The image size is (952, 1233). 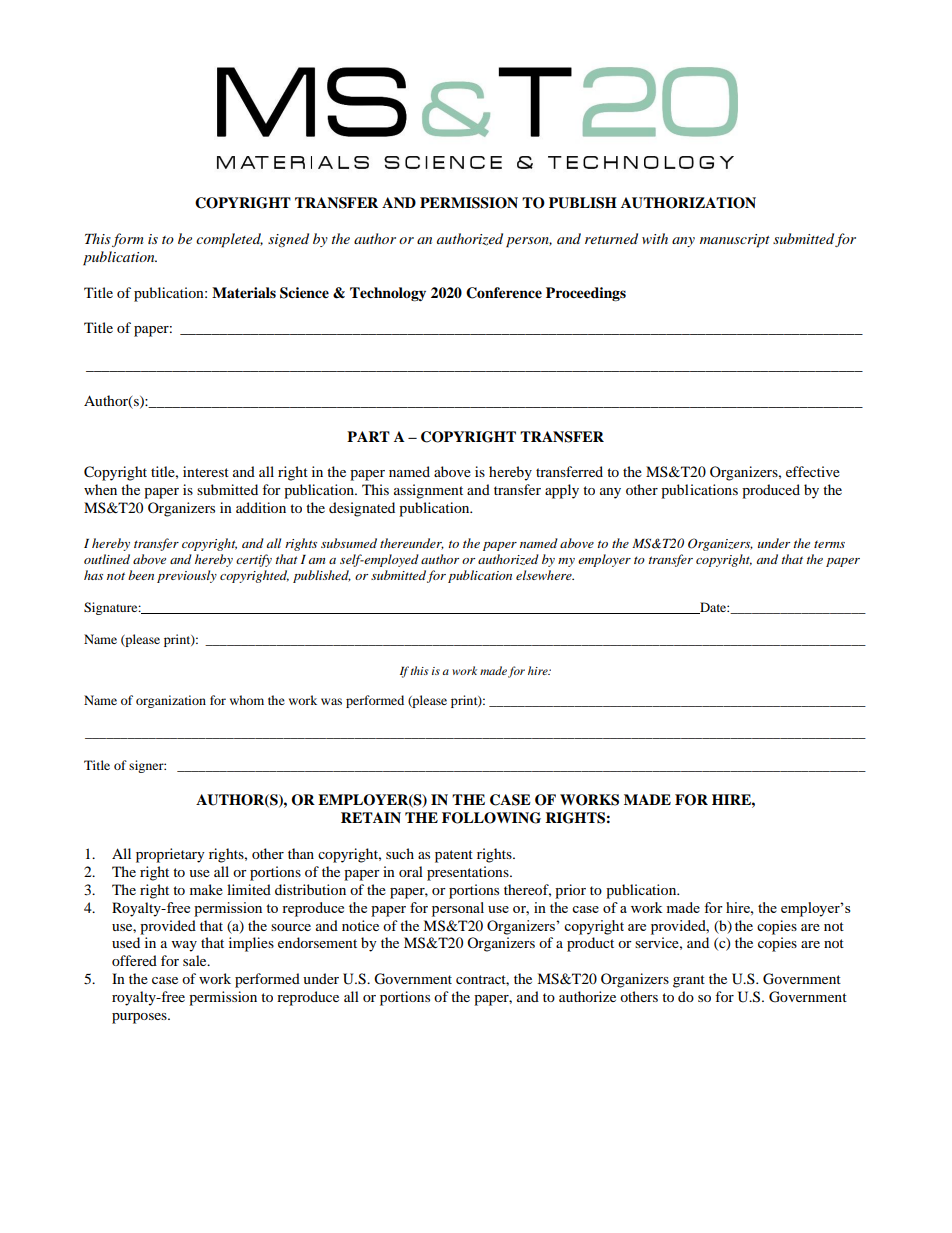 I want to click on Conference, so click(x=504, y=293).
